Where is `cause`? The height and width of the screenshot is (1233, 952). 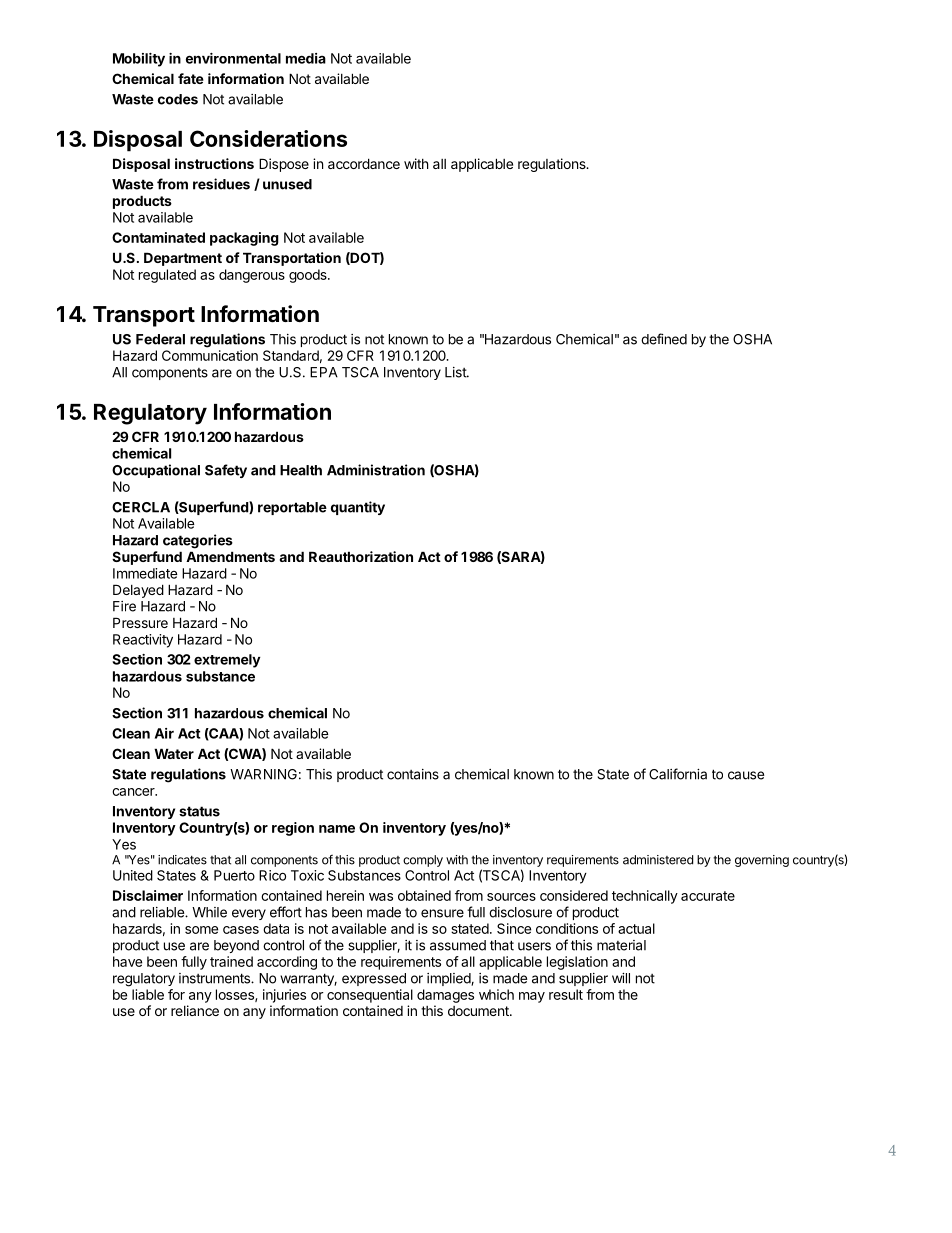 cause is located at coordinates (746, 775).
